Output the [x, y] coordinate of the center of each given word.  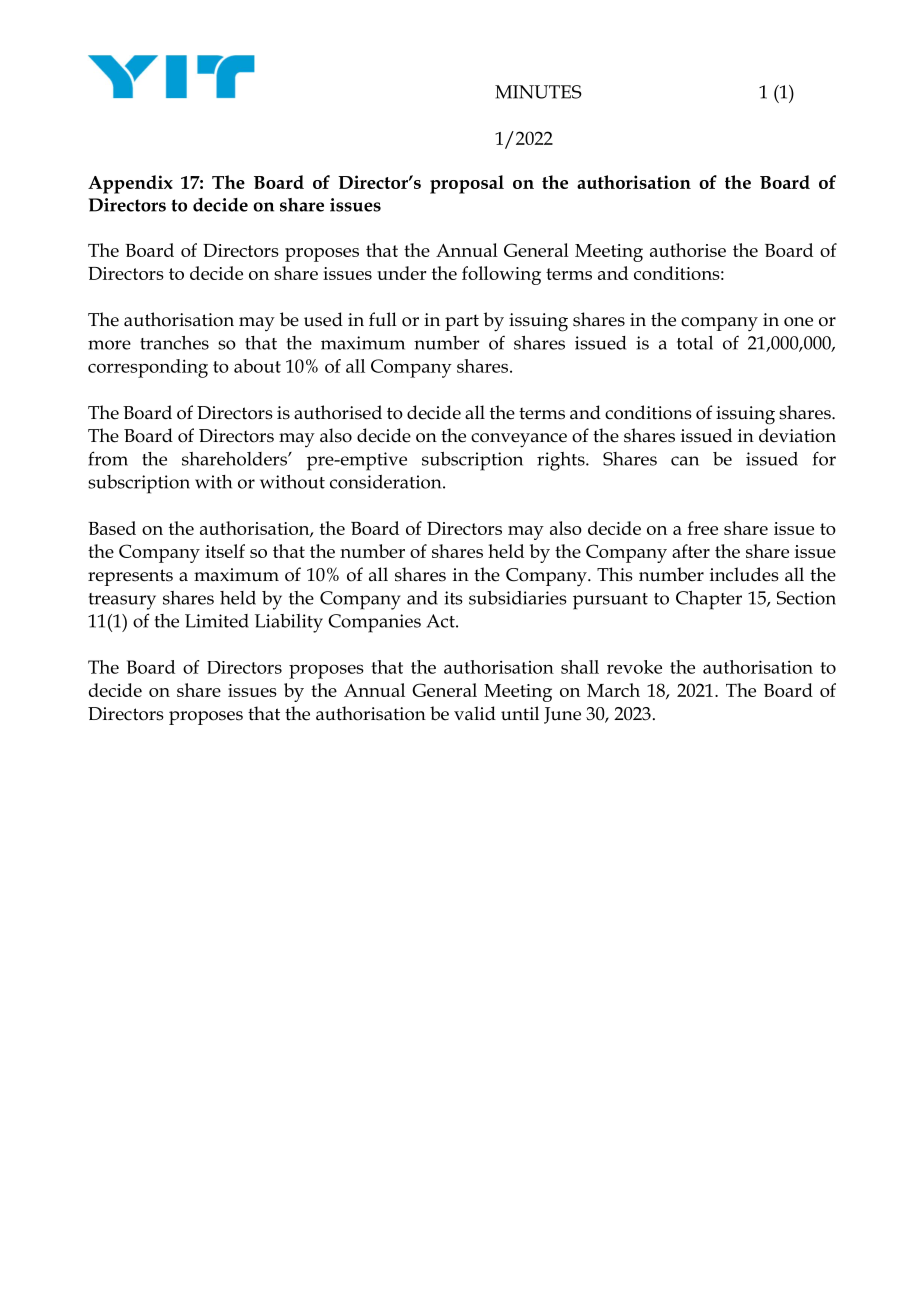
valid [475, 713]
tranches [174, 343]
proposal [467, 184]
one [798, 322]
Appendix [130, 184]
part [462, 322]
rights [562, 461]
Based [112, 528]
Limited [217, 621]
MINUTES [538, 92]
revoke [634, 667]
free [702, 528]
